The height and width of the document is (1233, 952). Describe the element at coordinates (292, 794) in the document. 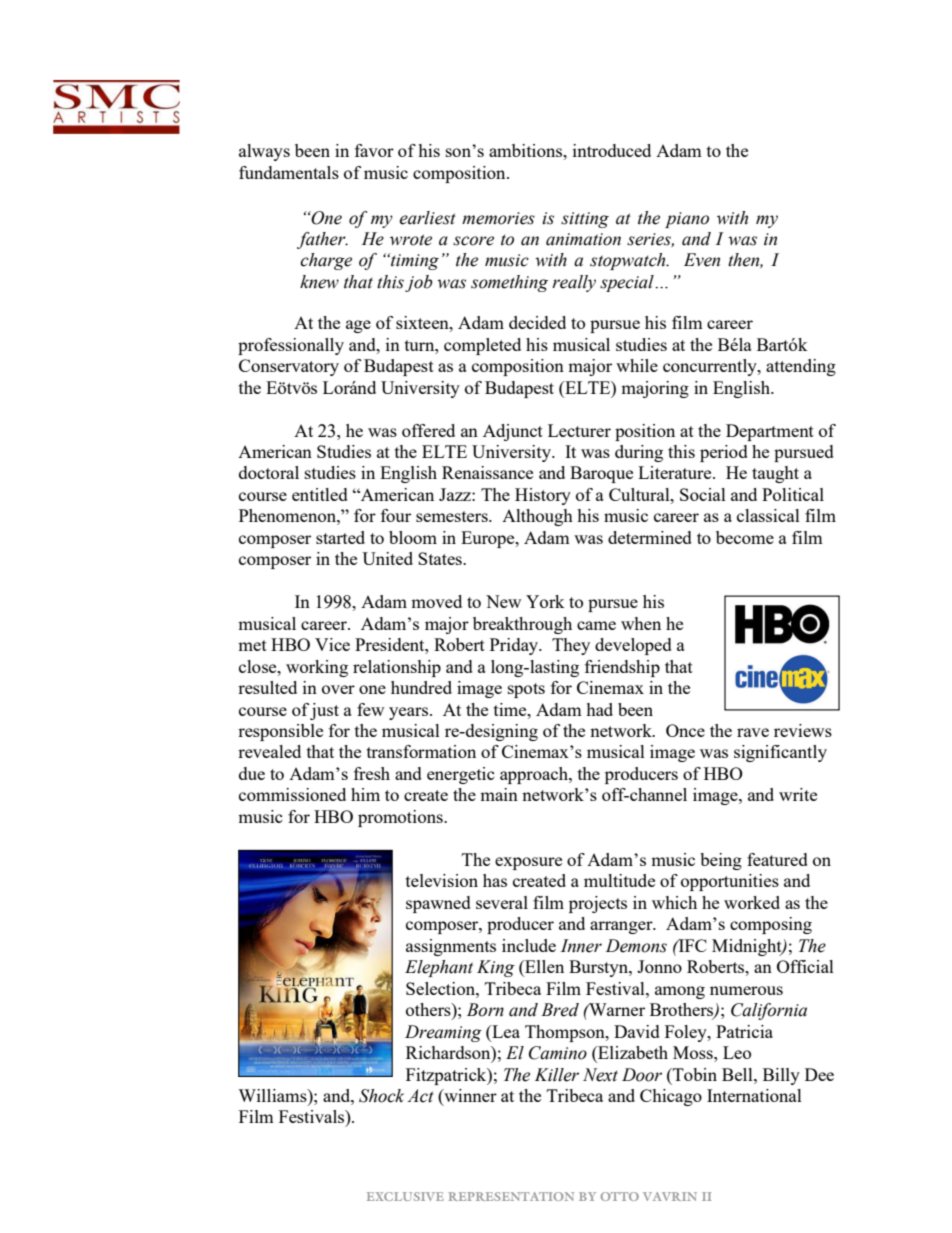

I see `commissioned` at that location.
